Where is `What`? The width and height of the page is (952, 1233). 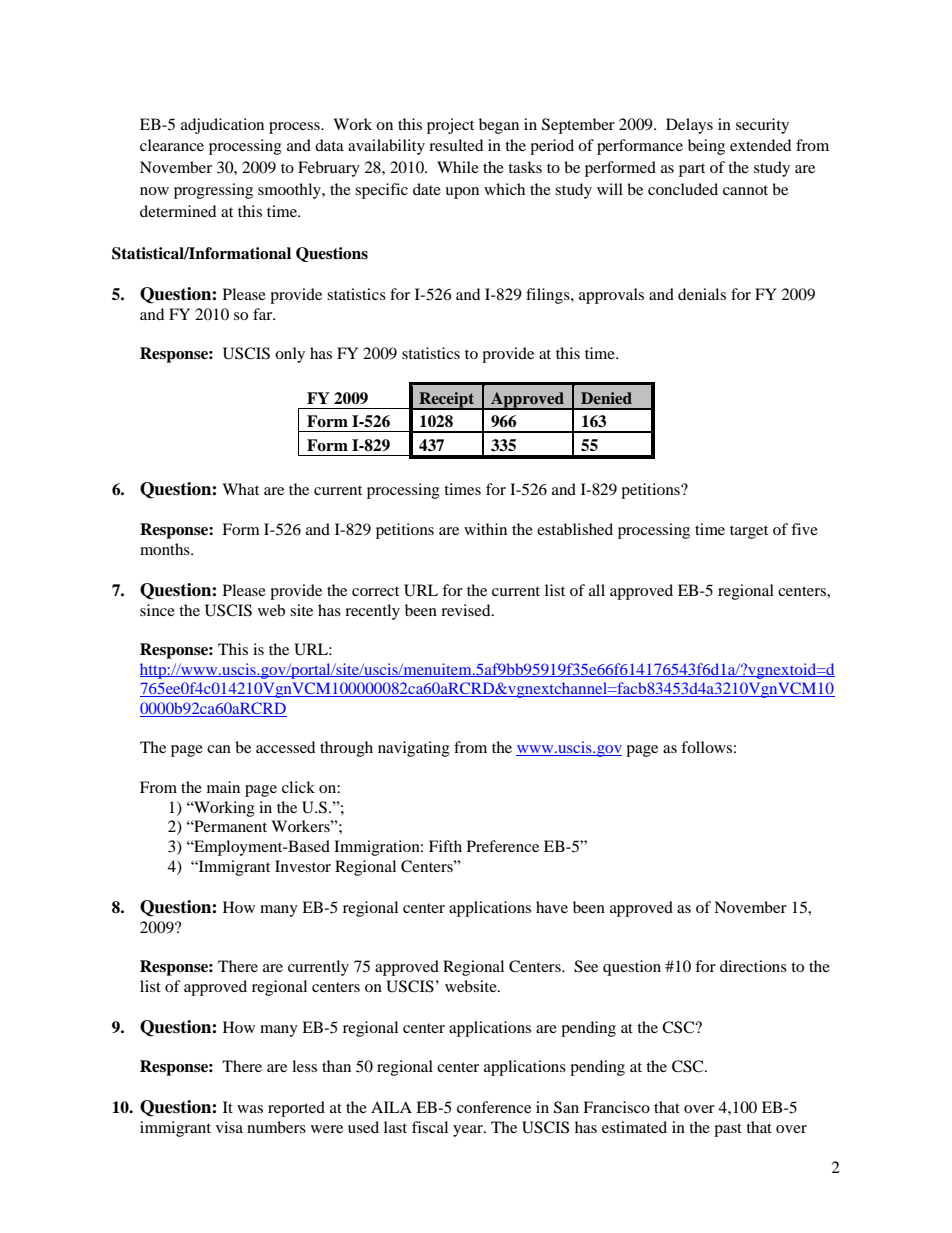 What is located at coordinates (240, 489).
